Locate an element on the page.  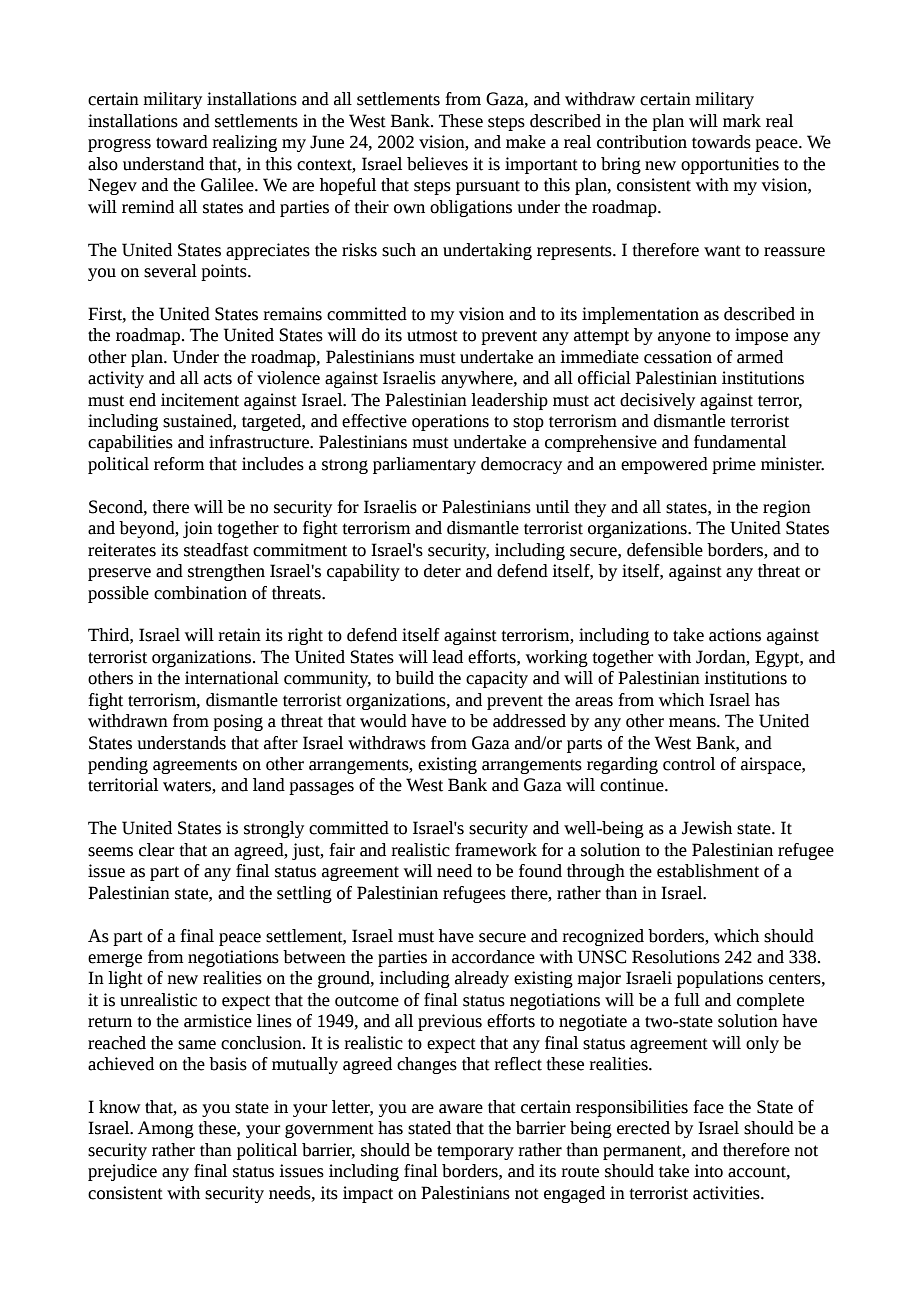
temporary is located at coordinates (475, 1152).
